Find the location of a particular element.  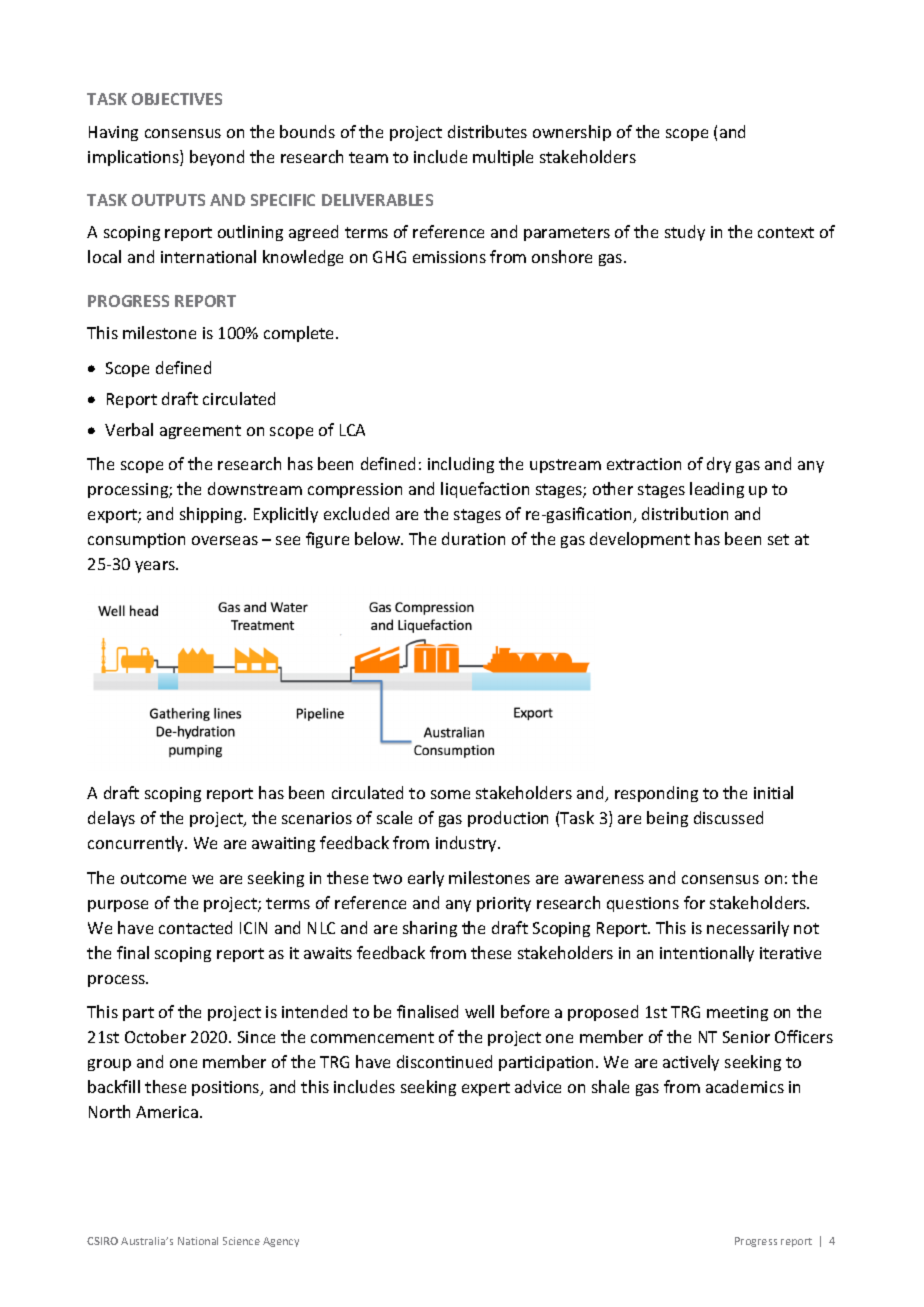

distributes is located at coordinates (487, 131).
